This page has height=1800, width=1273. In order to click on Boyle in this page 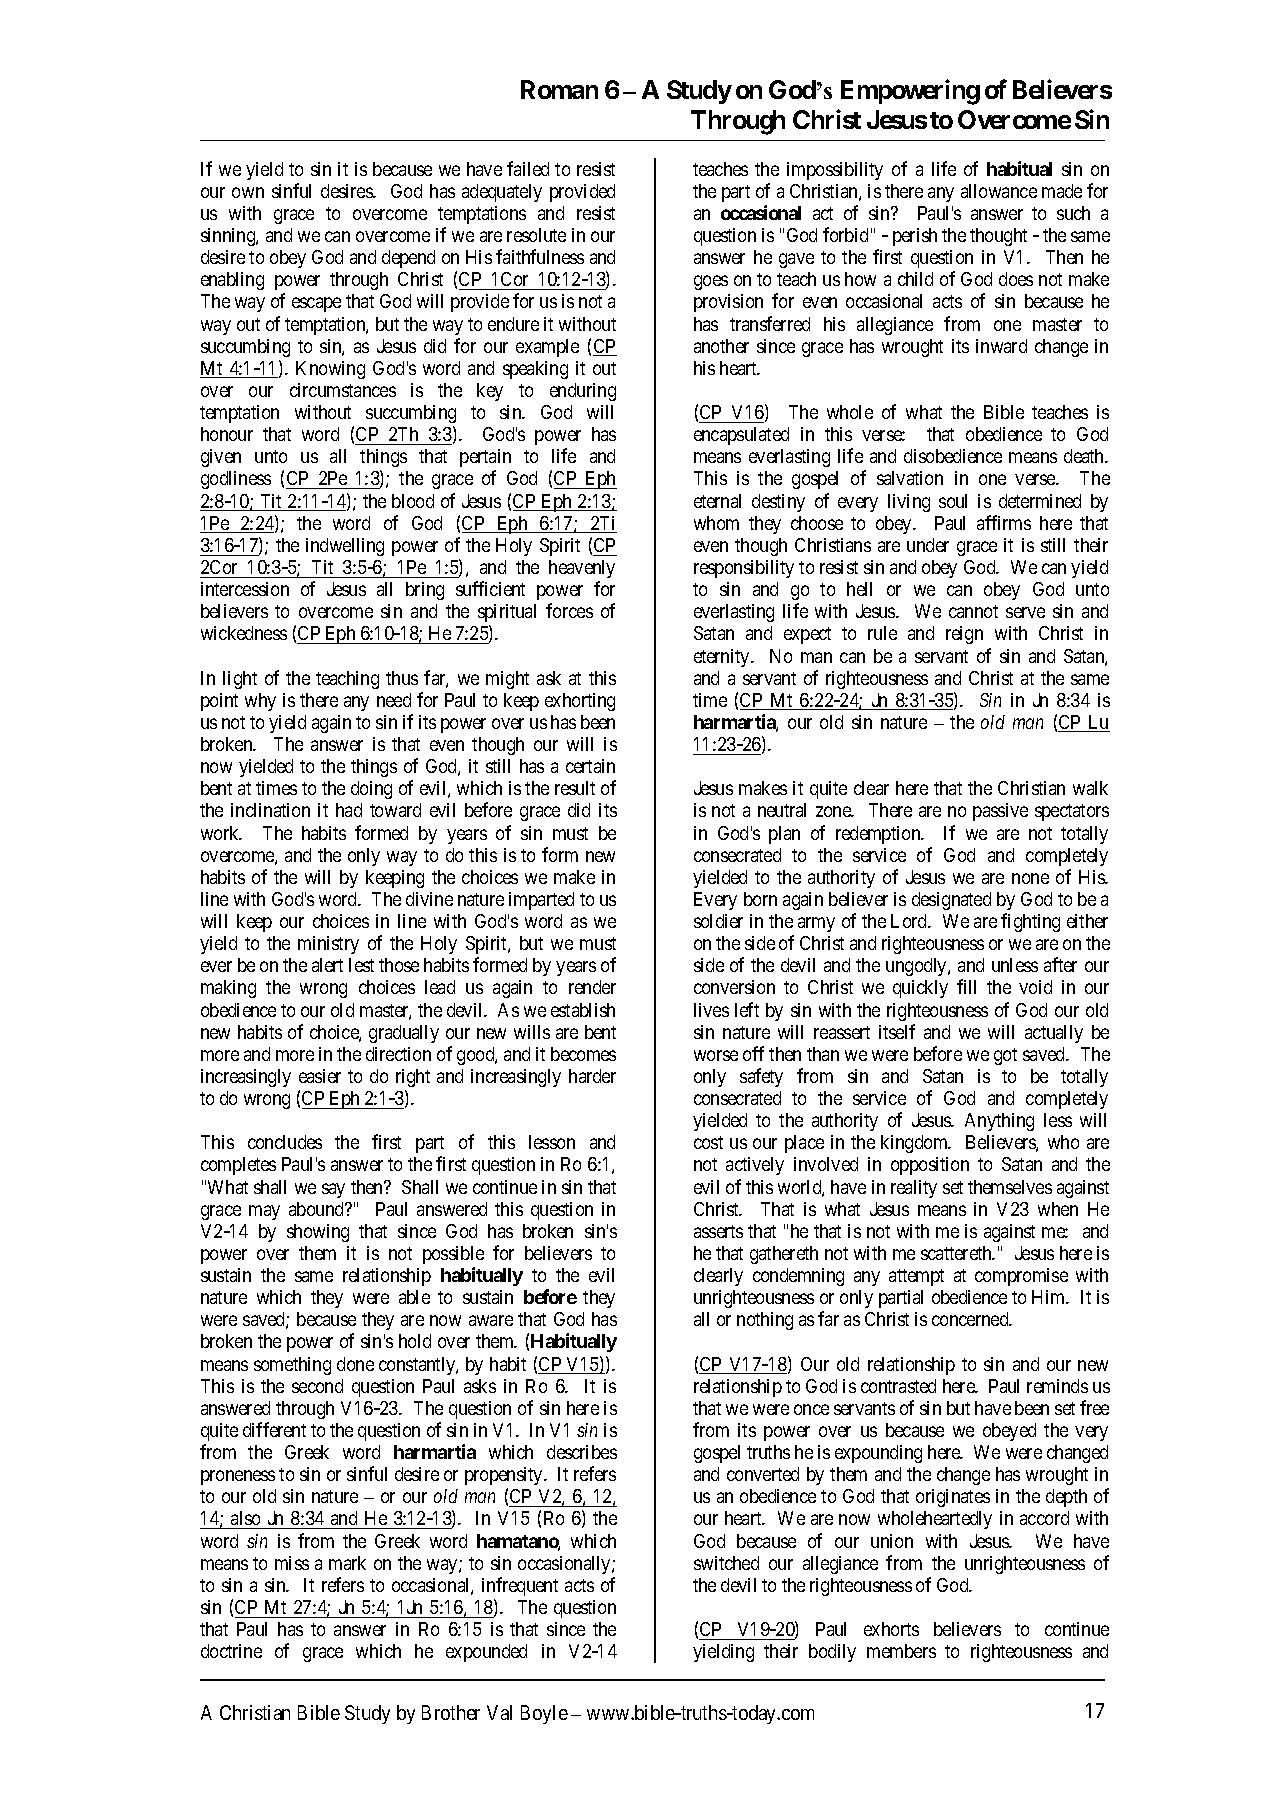, I will do `click(544, 1714)`.
